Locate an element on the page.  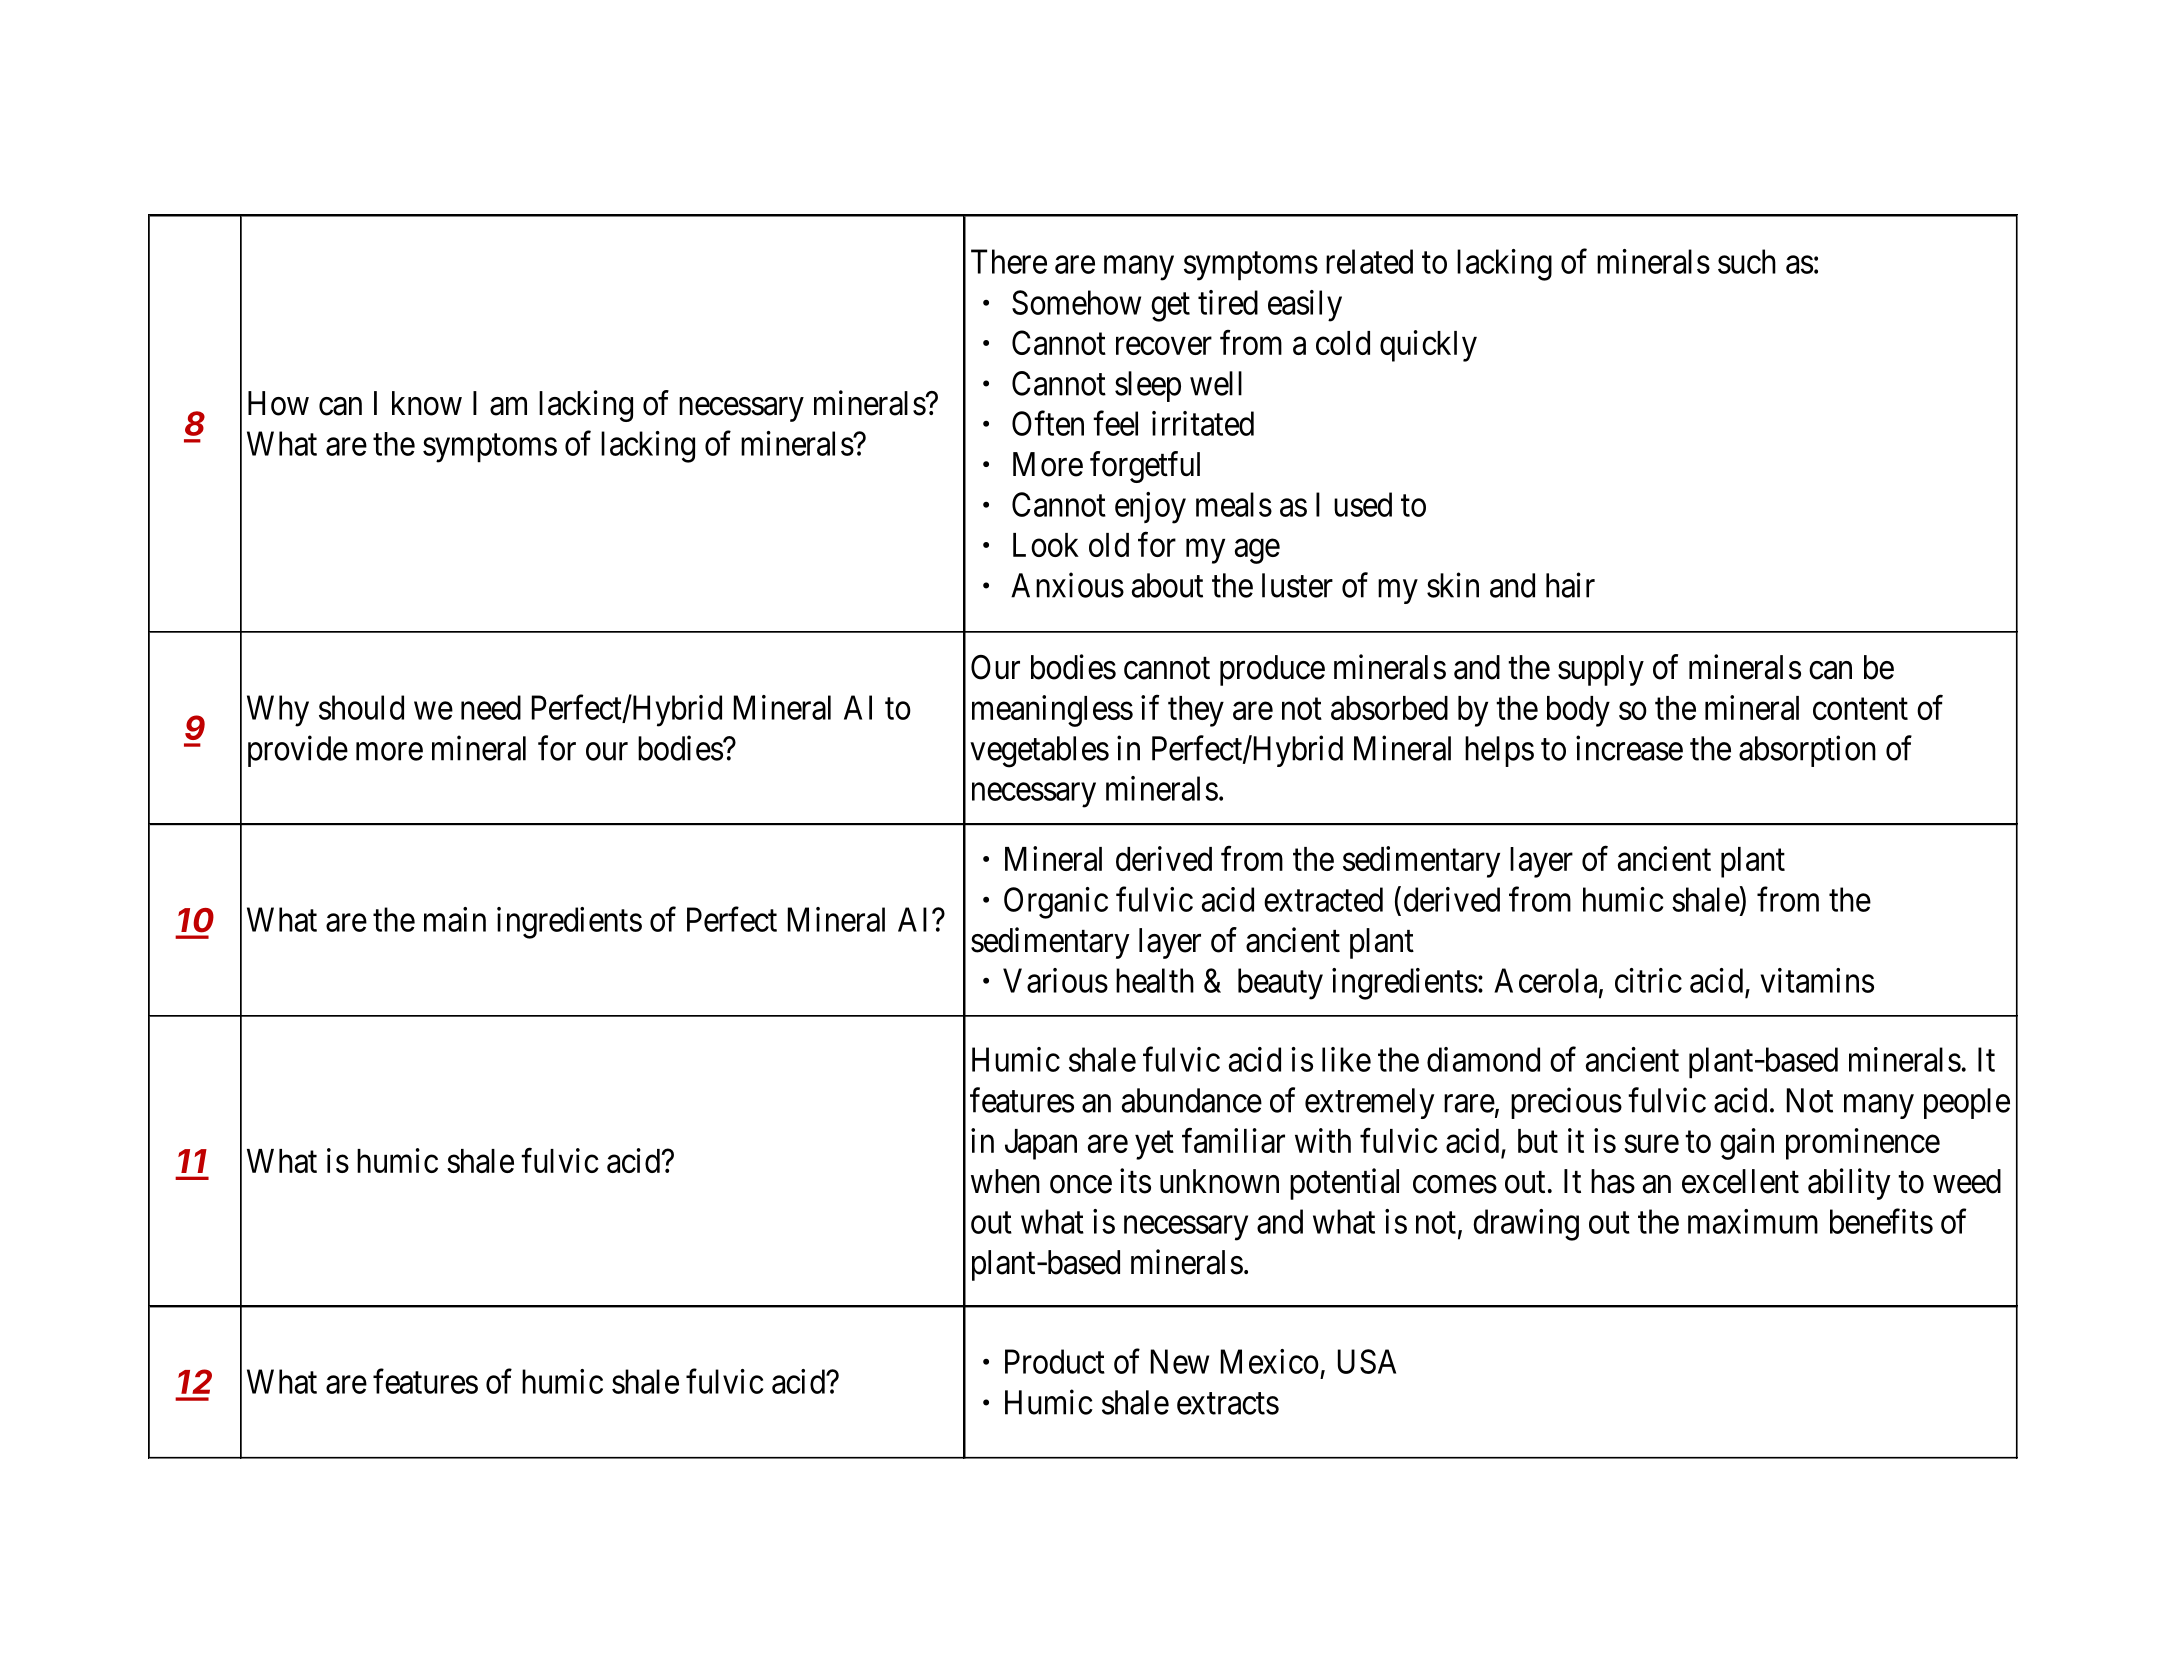
Somehow is located at coordinates (1076, 302).
